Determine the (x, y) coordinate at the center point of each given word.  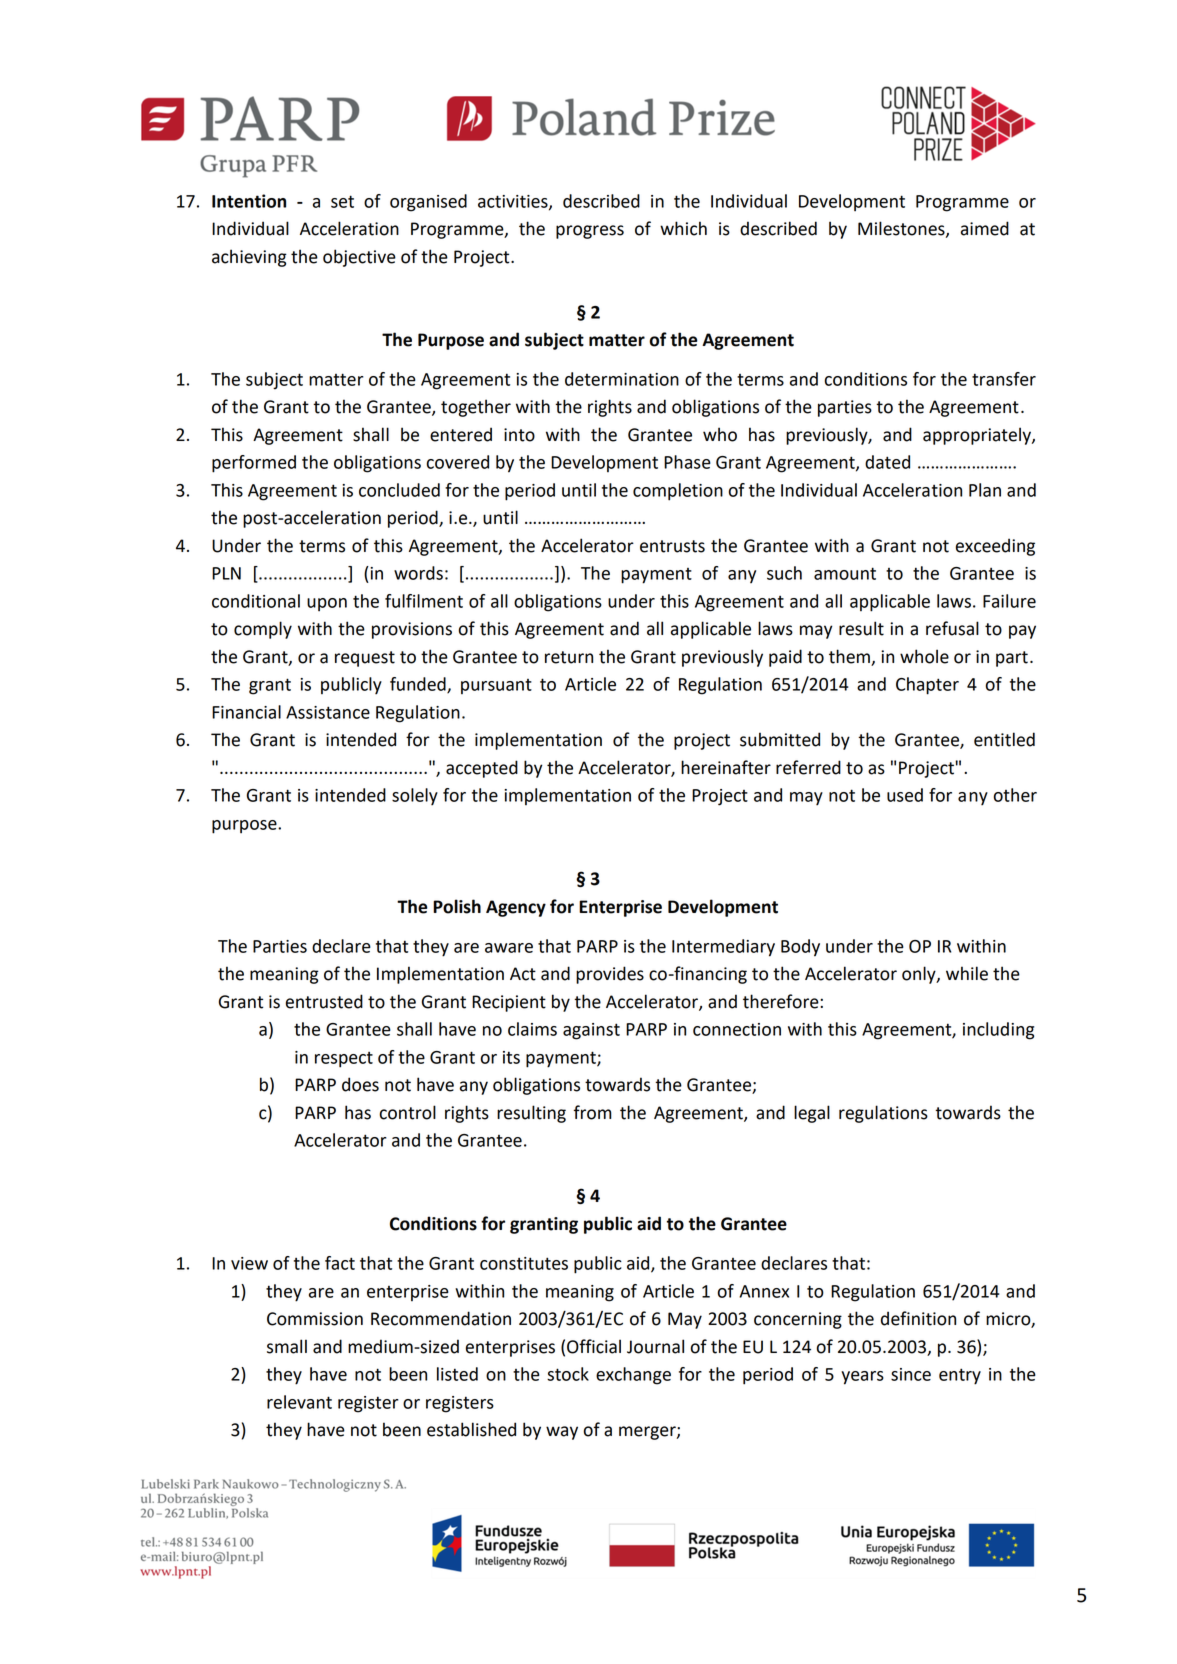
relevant (299, 1402)
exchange (633, 1376)
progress (590, 232)
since (911, 1374)
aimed (985, 228)
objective (359, 258)
